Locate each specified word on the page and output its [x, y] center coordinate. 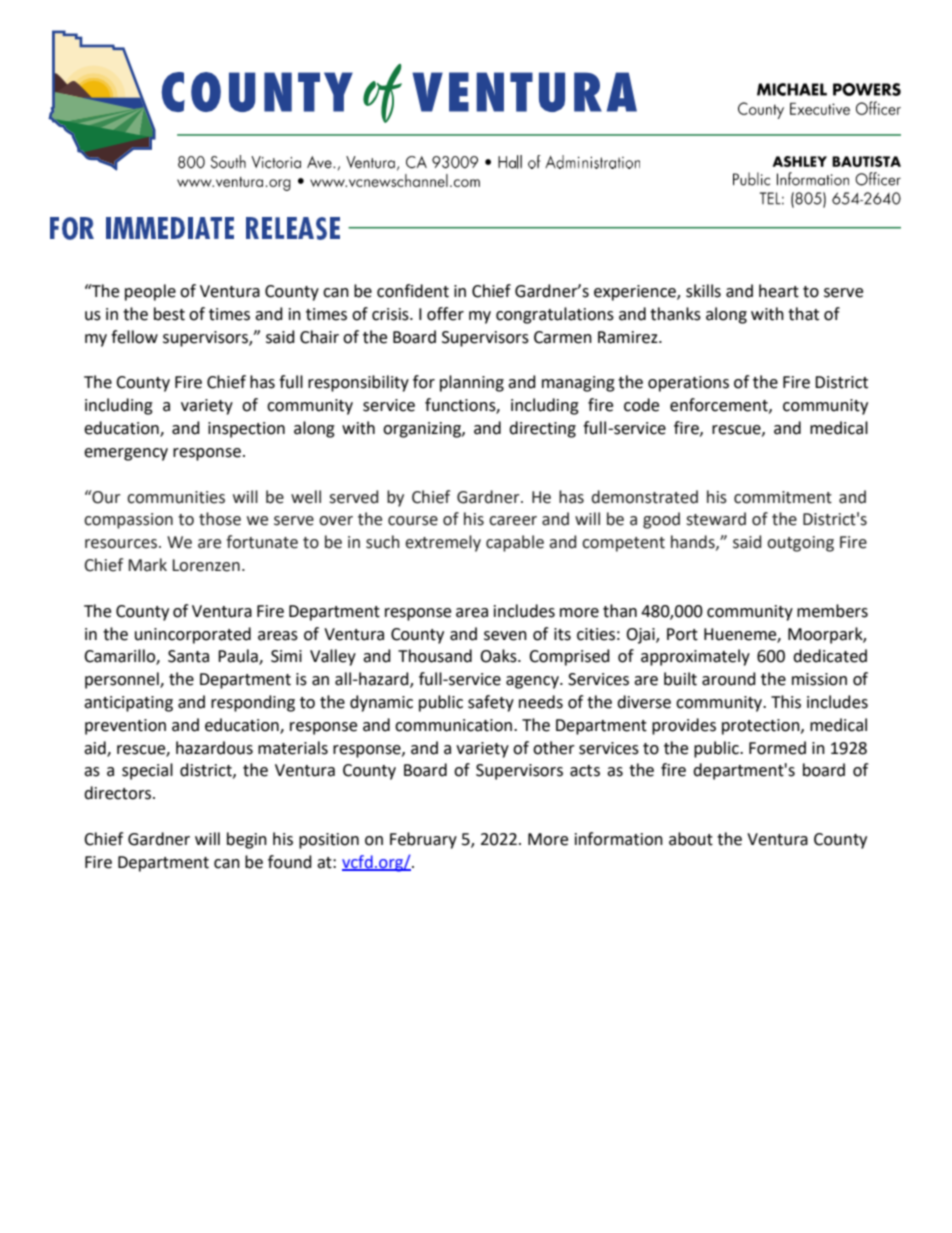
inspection [246, 430]
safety [491, 703]
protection [762, 727]
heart [779, 291]
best [169, 314]
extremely [443, 543]
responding [253, 703]
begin [247, 840]
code [641, 405]
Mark [147, 565]
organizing [423, 430]
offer [445, 314]
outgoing [800, 544]
